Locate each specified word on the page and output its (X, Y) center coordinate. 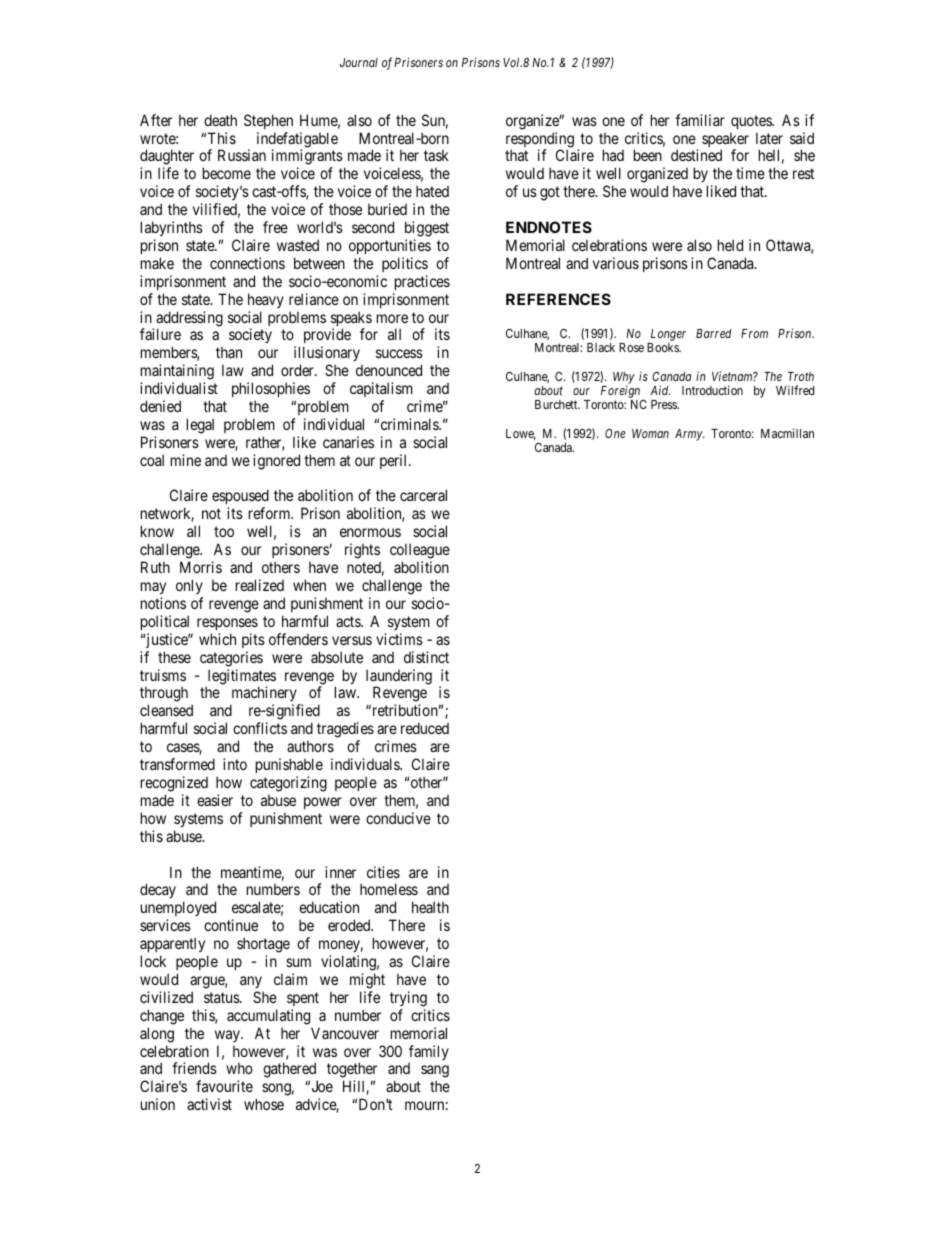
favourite (224, 1086)
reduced (425, 728)
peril (395, 461)
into (235, 764)
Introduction (712, 390)
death (220, 120)
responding (540, 141)
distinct (426, 657)
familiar (700, 120)
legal (200, 426)
